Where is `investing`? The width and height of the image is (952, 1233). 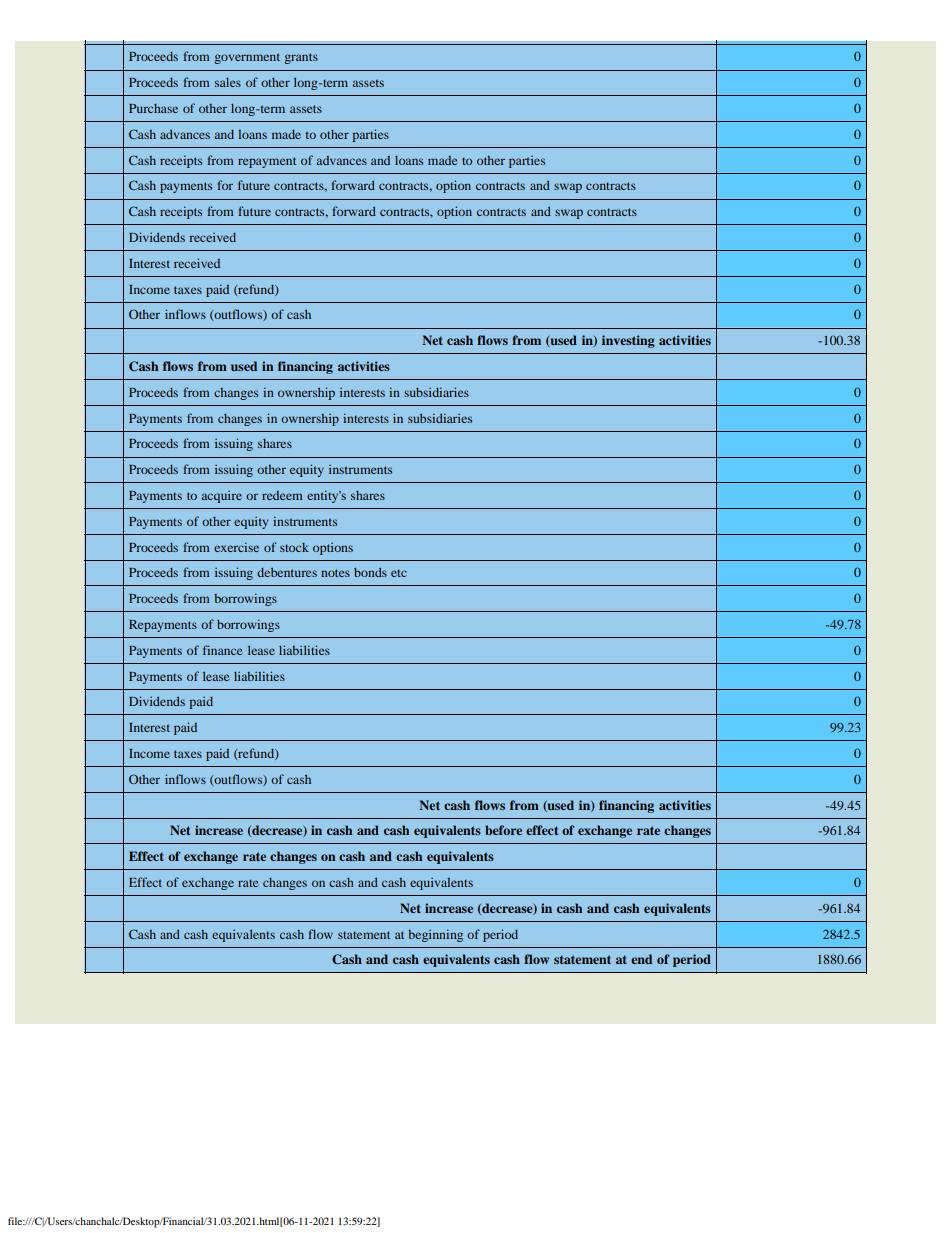
investing is located at coordinates (628, 341).
